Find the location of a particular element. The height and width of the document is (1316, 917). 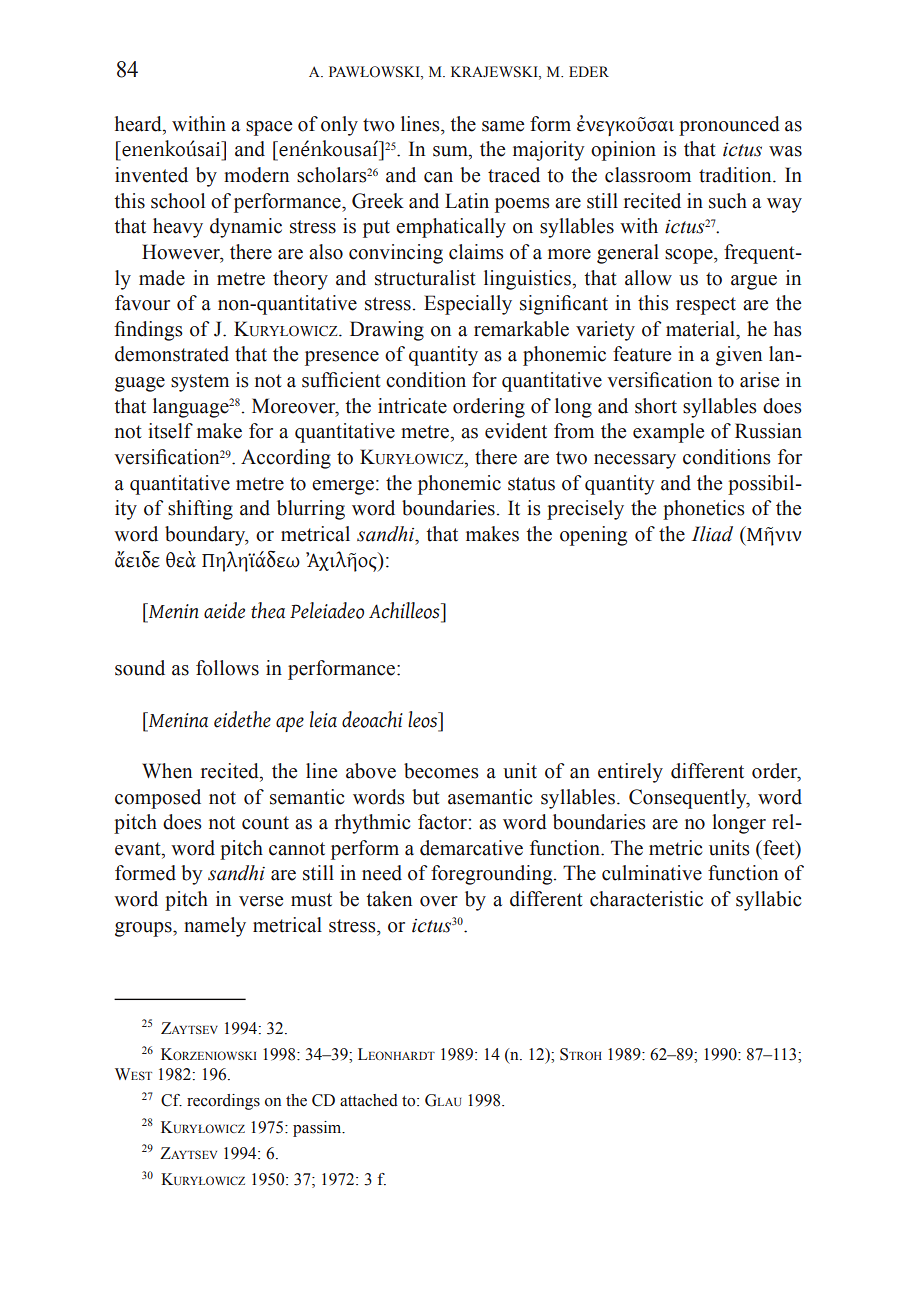

modern is located at coordinates (256, 175).
